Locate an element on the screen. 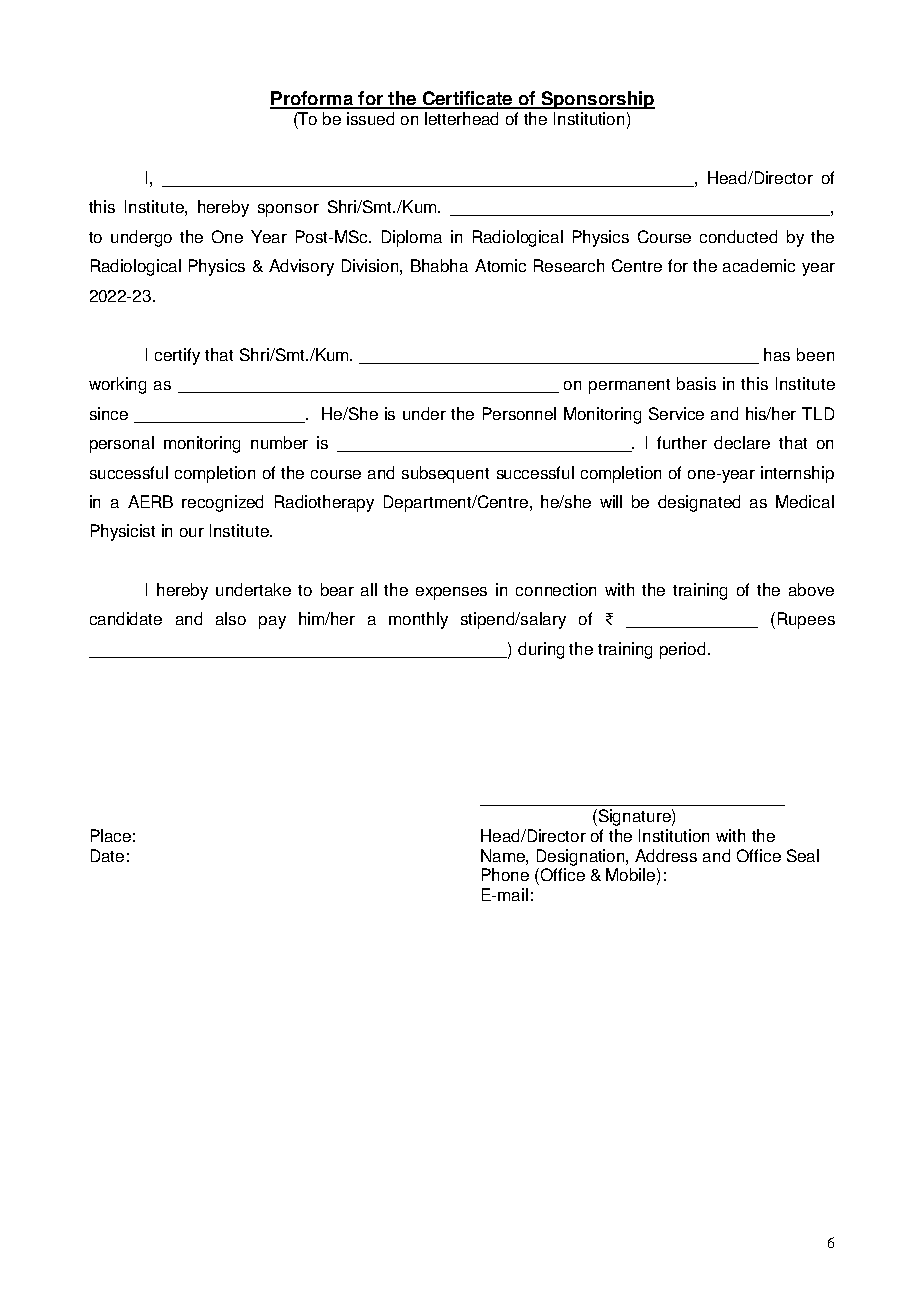  academic is located at coordinates (759, 265).
